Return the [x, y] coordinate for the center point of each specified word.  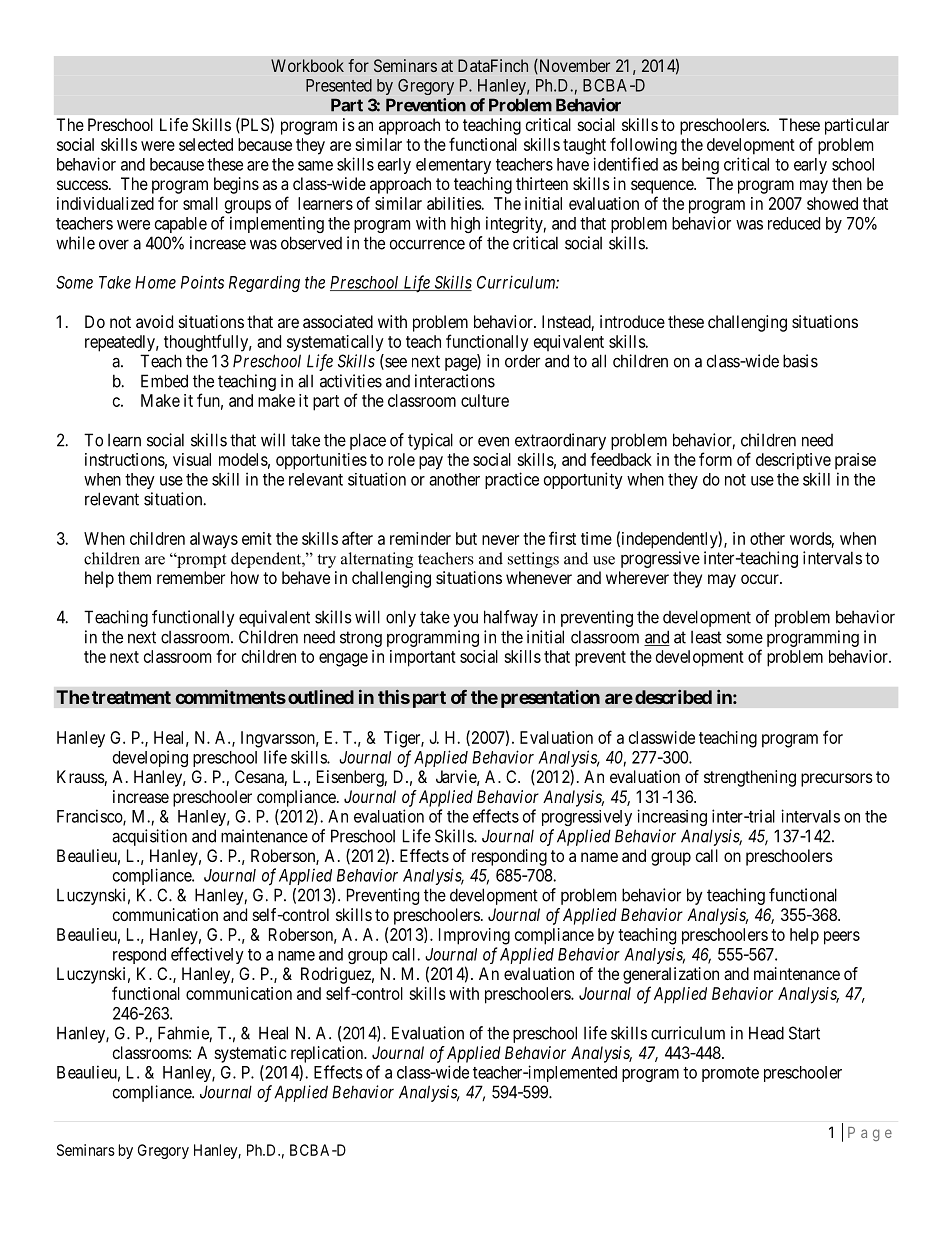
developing [150, 758]
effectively [207, 955]
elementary [453, 166]
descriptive [793, 461]
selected [206, 144]
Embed [164, 381]
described [673, 697]
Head [766, 1033]
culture [485, 400]
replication [328, 1054]
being [700, 165]
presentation [550, 698]
